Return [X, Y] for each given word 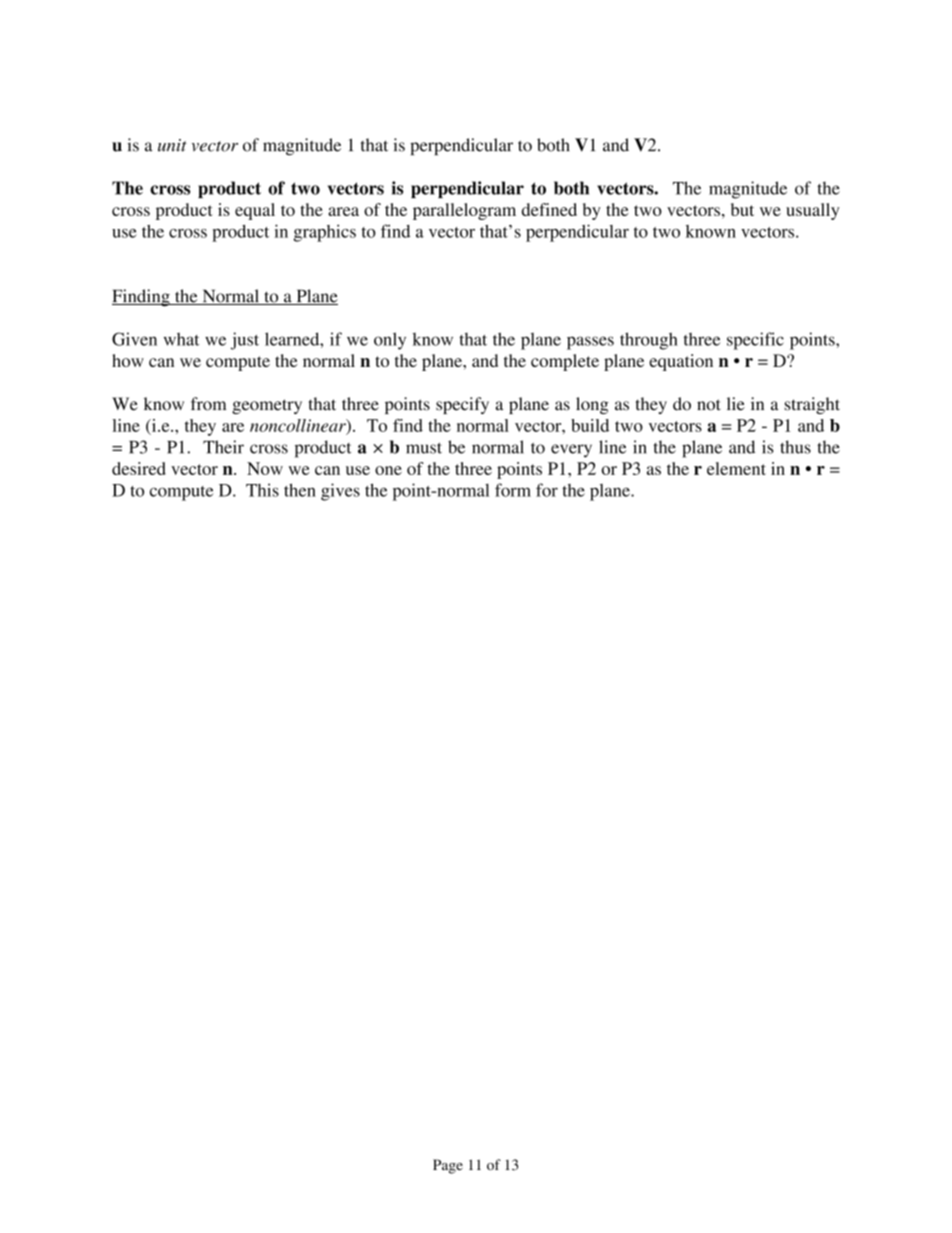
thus [795, 447]
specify [462, 405]
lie [736, 404]
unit [172, 145]
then [300, 490]
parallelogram [464, 211]
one [388, 470]
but [742, 209]
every [571, 451]
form [513, 490]
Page [448, 1166]
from [208, 404]
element [736, 468]
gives [340, 492]
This [262, 490]
